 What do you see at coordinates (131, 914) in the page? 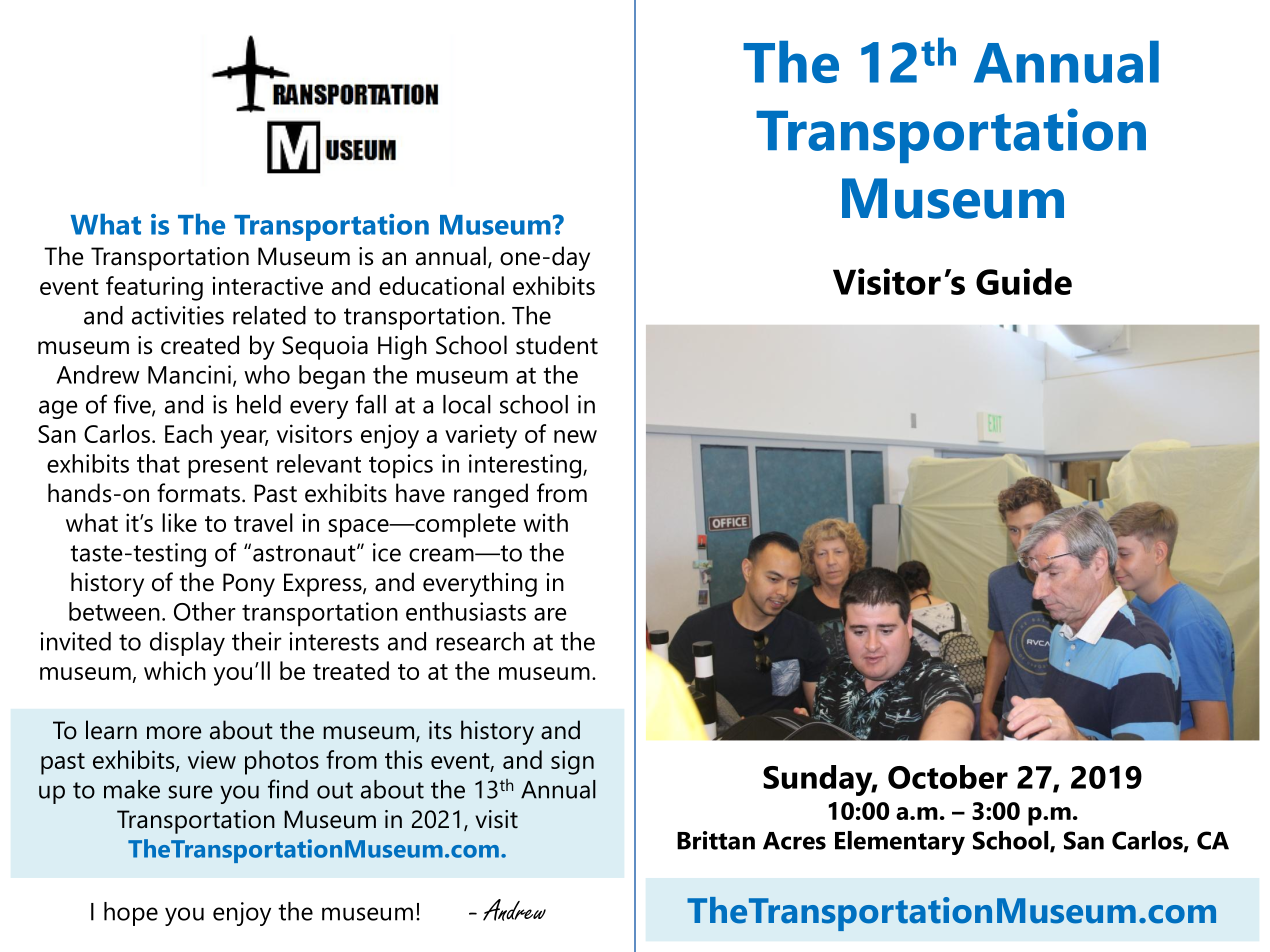
I see `hope` at bounding box center [131, 914].
